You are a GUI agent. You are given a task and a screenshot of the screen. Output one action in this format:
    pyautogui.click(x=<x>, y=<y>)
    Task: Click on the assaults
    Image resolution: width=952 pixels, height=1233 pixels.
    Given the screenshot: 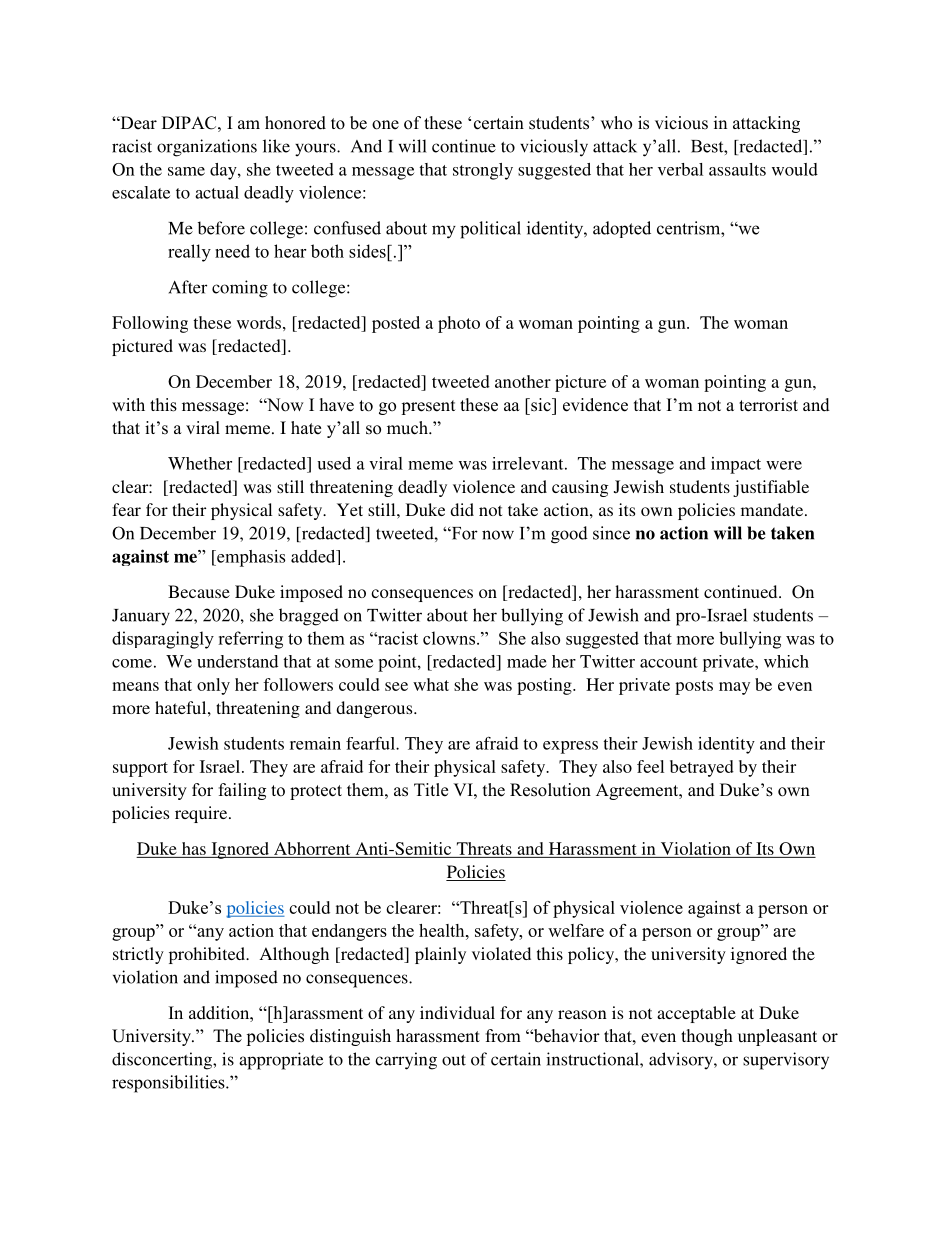 What is the action you would take?
    pyautogui.click(x=737, y=169)
